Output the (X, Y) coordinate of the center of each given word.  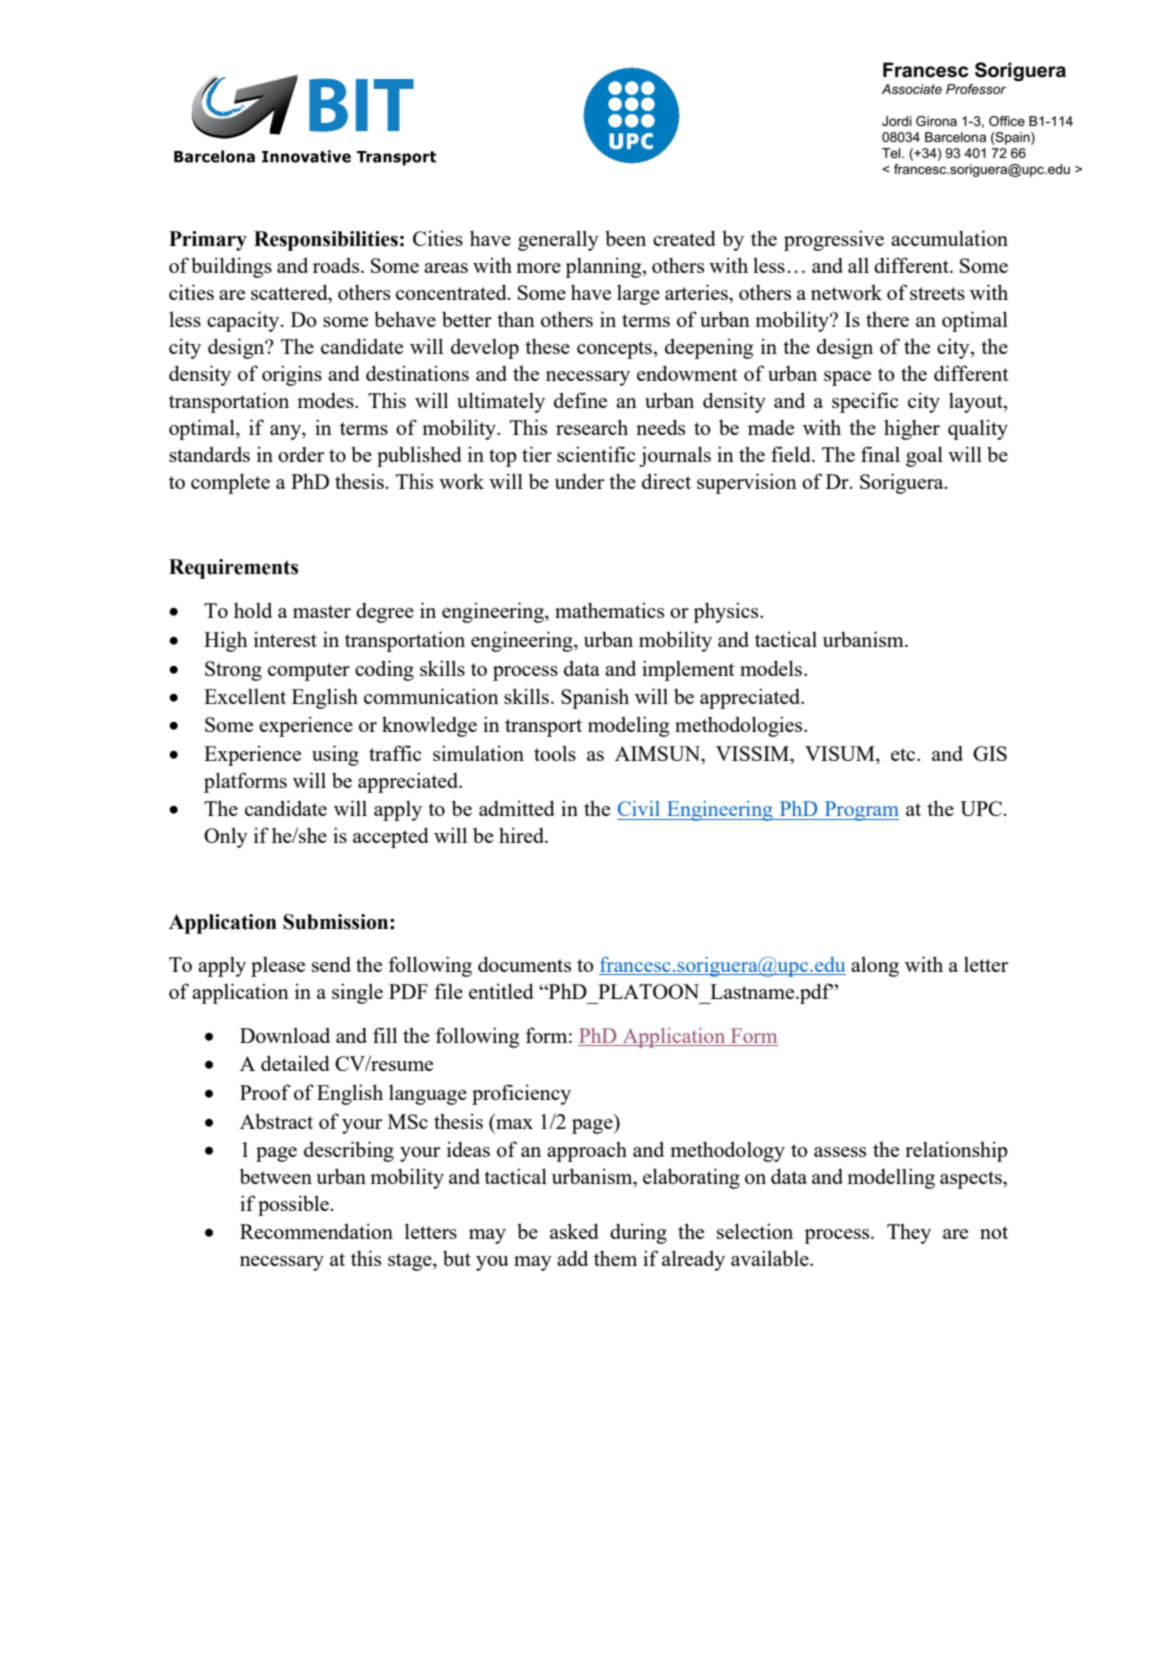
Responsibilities (326, 241)
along (875, 966)
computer (309, 672)
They (909, 1234)
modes (326, 400)
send (331, 964)
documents (524, 964)
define (580, 400)
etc (904, 754)
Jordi (897, 121)
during (638, 1233)
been (625, 238)
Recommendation (316, 1231)
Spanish (595, 698)
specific (865, 402)
